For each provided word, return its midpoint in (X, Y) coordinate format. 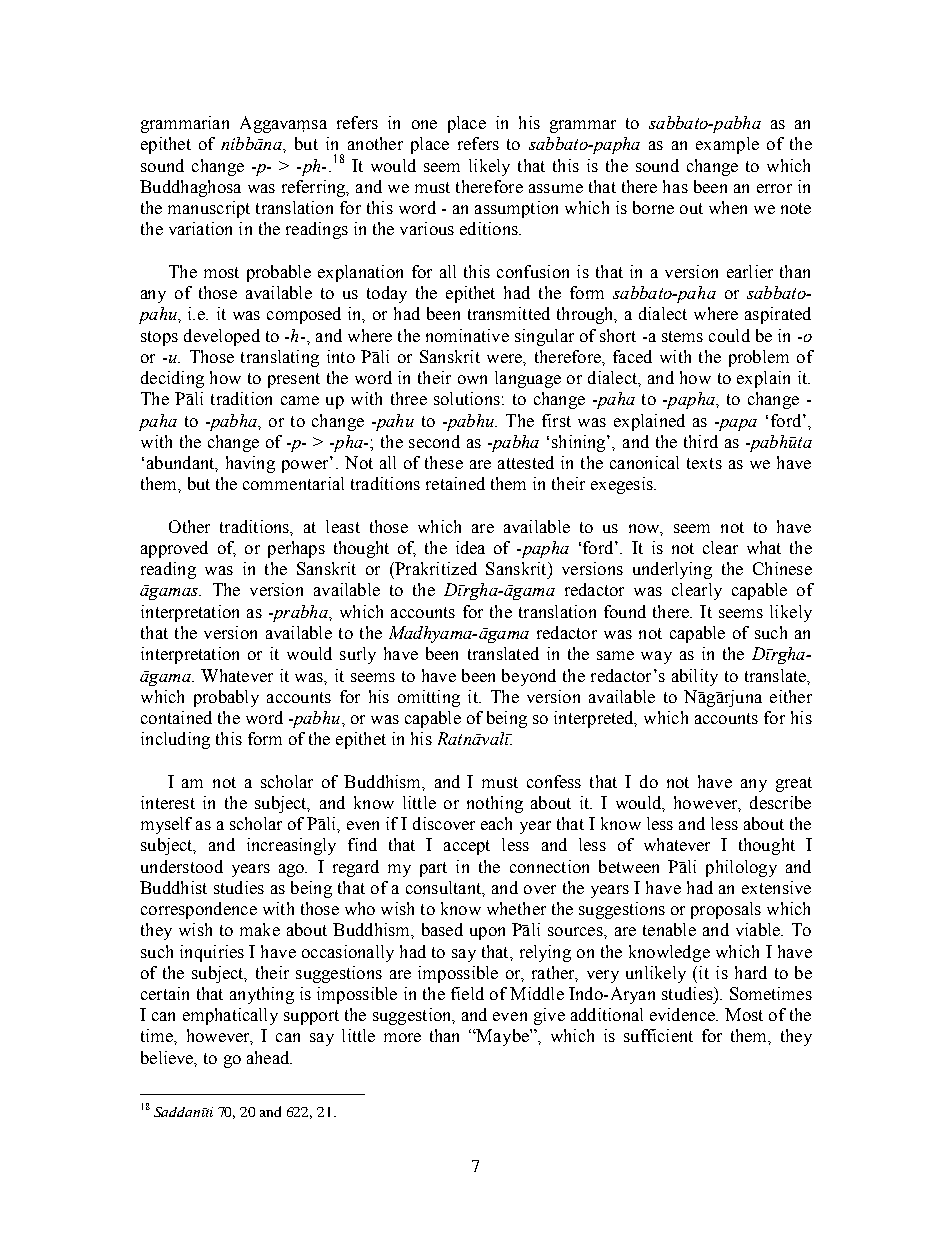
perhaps (296, 549)
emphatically (230, 1016)
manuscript (209, 209)
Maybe (503, 1037)
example (727, 145)
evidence (684, 1014)
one (424, 124)
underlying (672, 570)
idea (470, 547)
